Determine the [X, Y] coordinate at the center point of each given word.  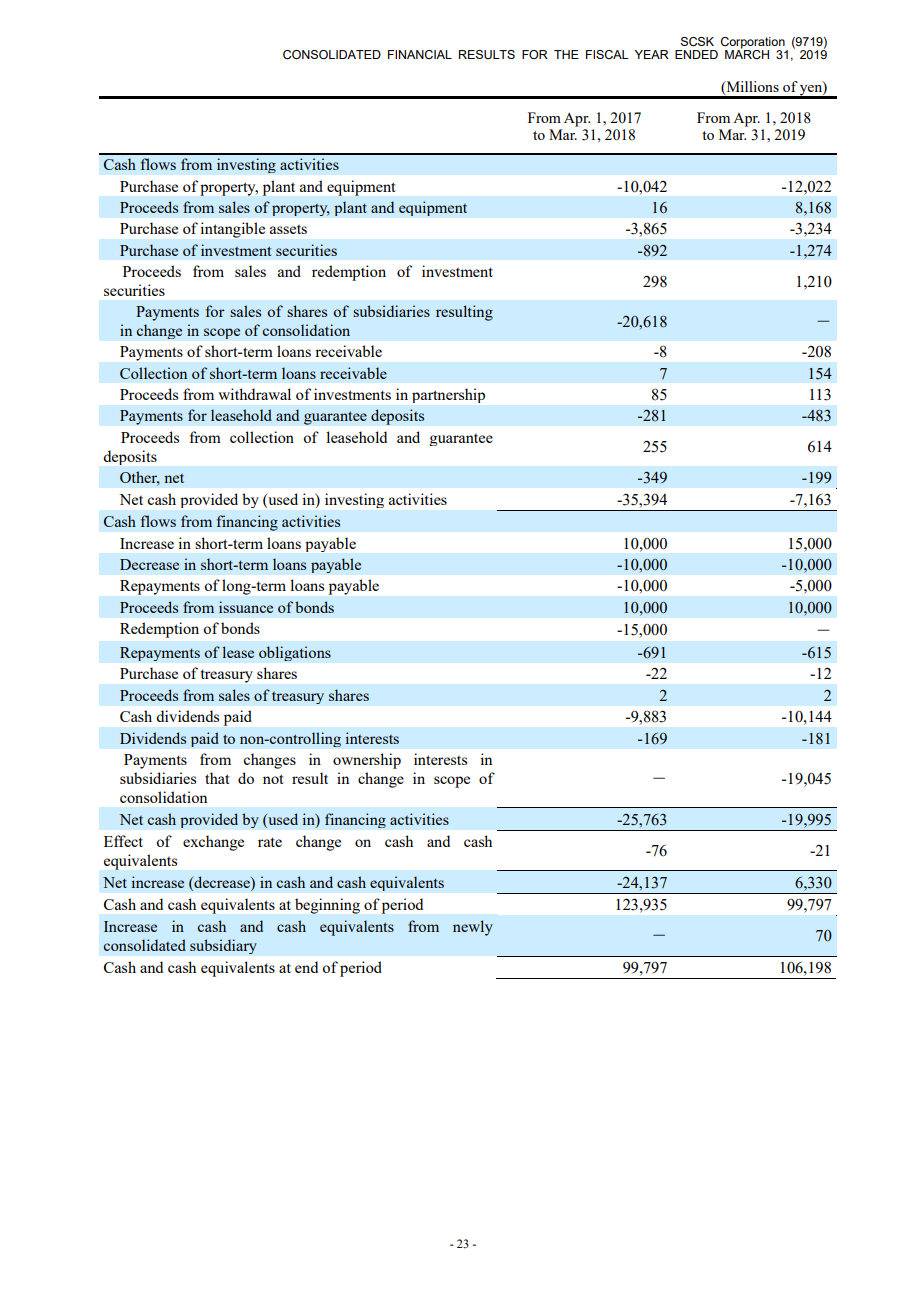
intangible [233, 230]
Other [140, 478]
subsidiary [223, 946]
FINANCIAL [420, 54]
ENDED [696, 54]
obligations [295, 653]
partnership [448, 395]
